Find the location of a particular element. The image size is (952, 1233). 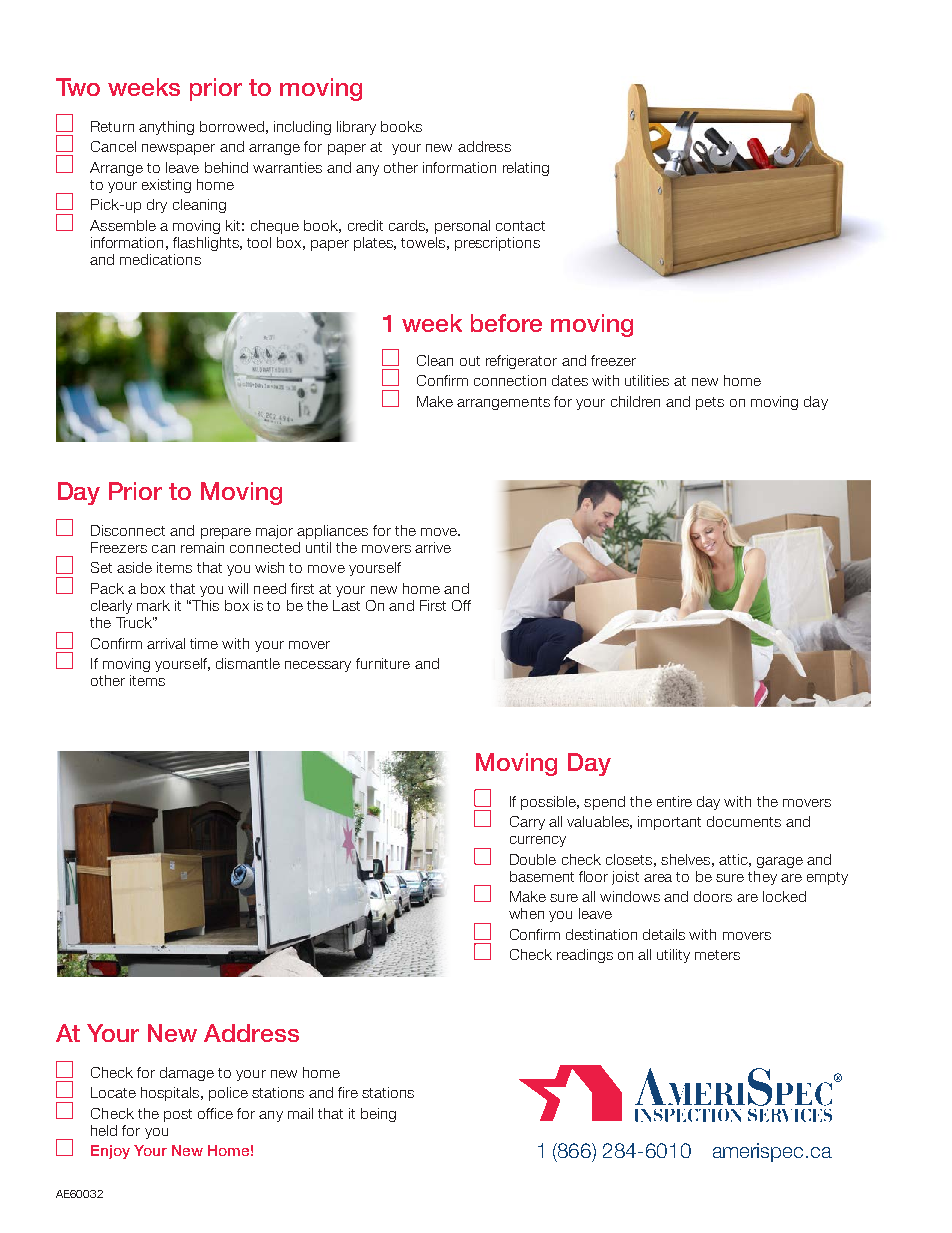

relating is located at coordinates (526, 169).
